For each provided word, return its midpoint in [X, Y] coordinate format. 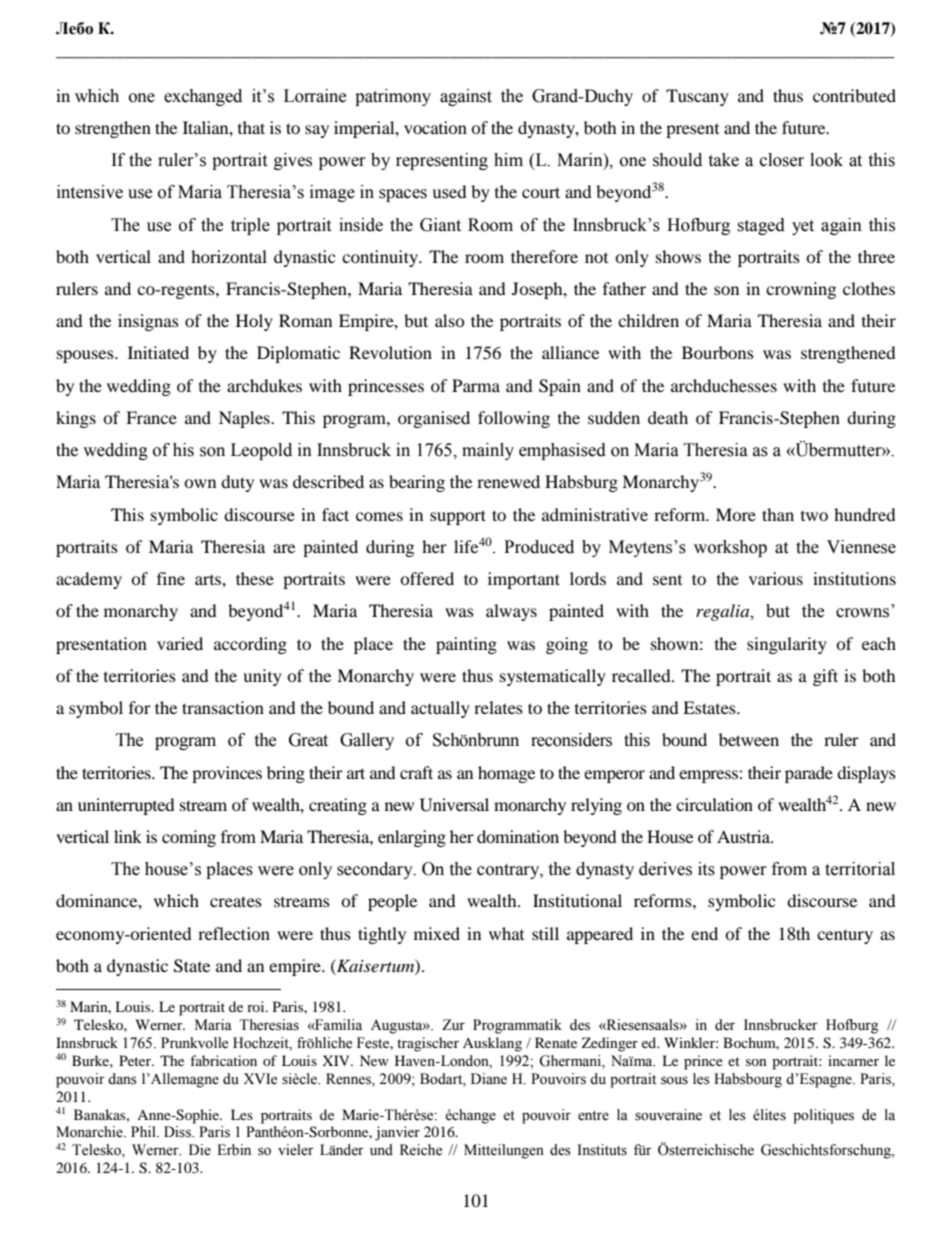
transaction [223, 707]
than [778, 514]
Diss [178, 1132]
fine [171, 578]
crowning [801, 290]
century [845, 936]
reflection [234, 933]
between [749, 739]
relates [498, 707]
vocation [435, 127]
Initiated [158, 352]
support [458, 517]
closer [782, 160]
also [450, 320]
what [506, 933]
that [251, 127]
